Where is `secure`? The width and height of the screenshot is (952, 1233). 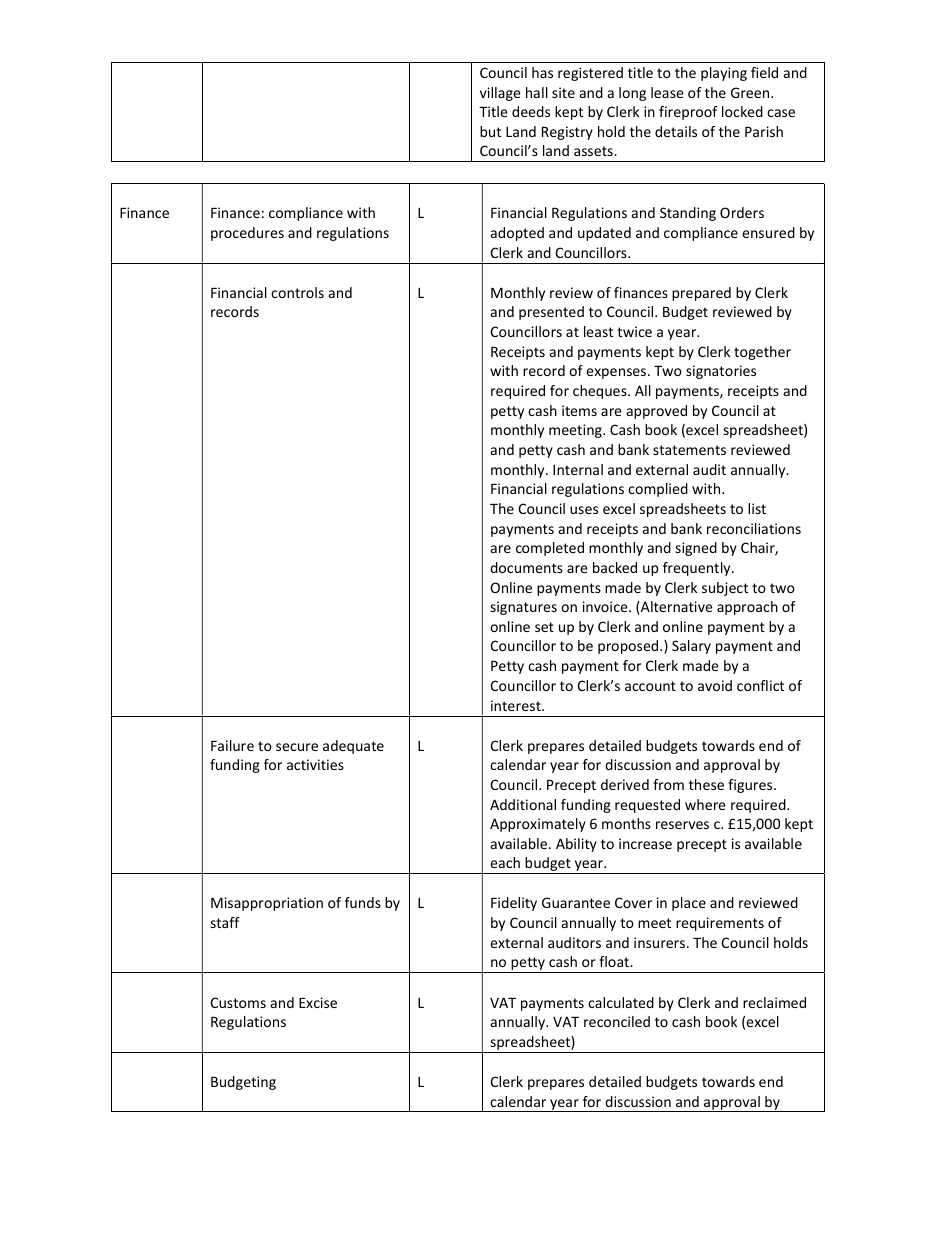 secure is located at coordinates (297, 747).
